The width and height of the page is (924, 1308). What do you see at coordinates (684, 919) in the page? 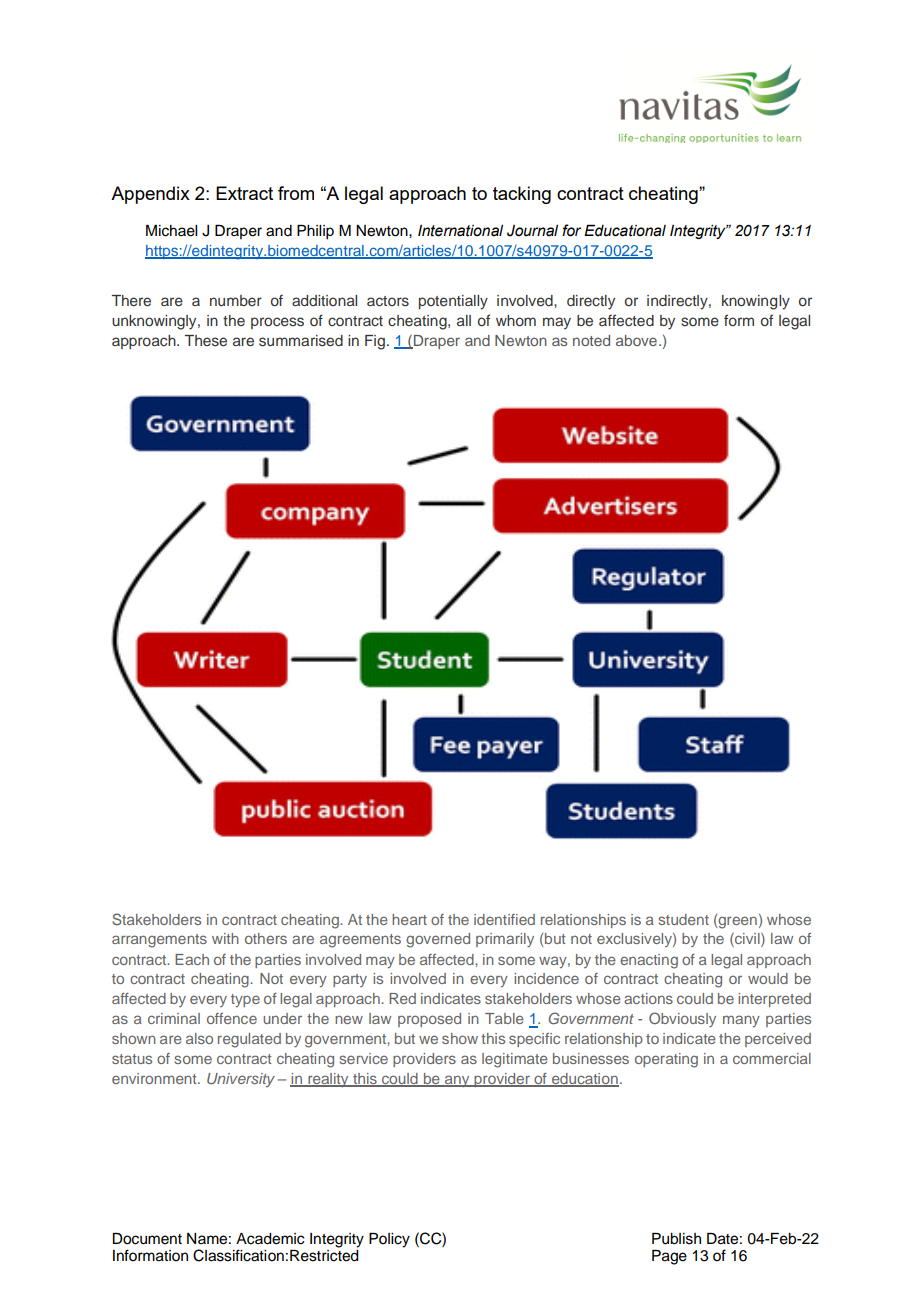
I see `student` at bounding box center [684, 919].
